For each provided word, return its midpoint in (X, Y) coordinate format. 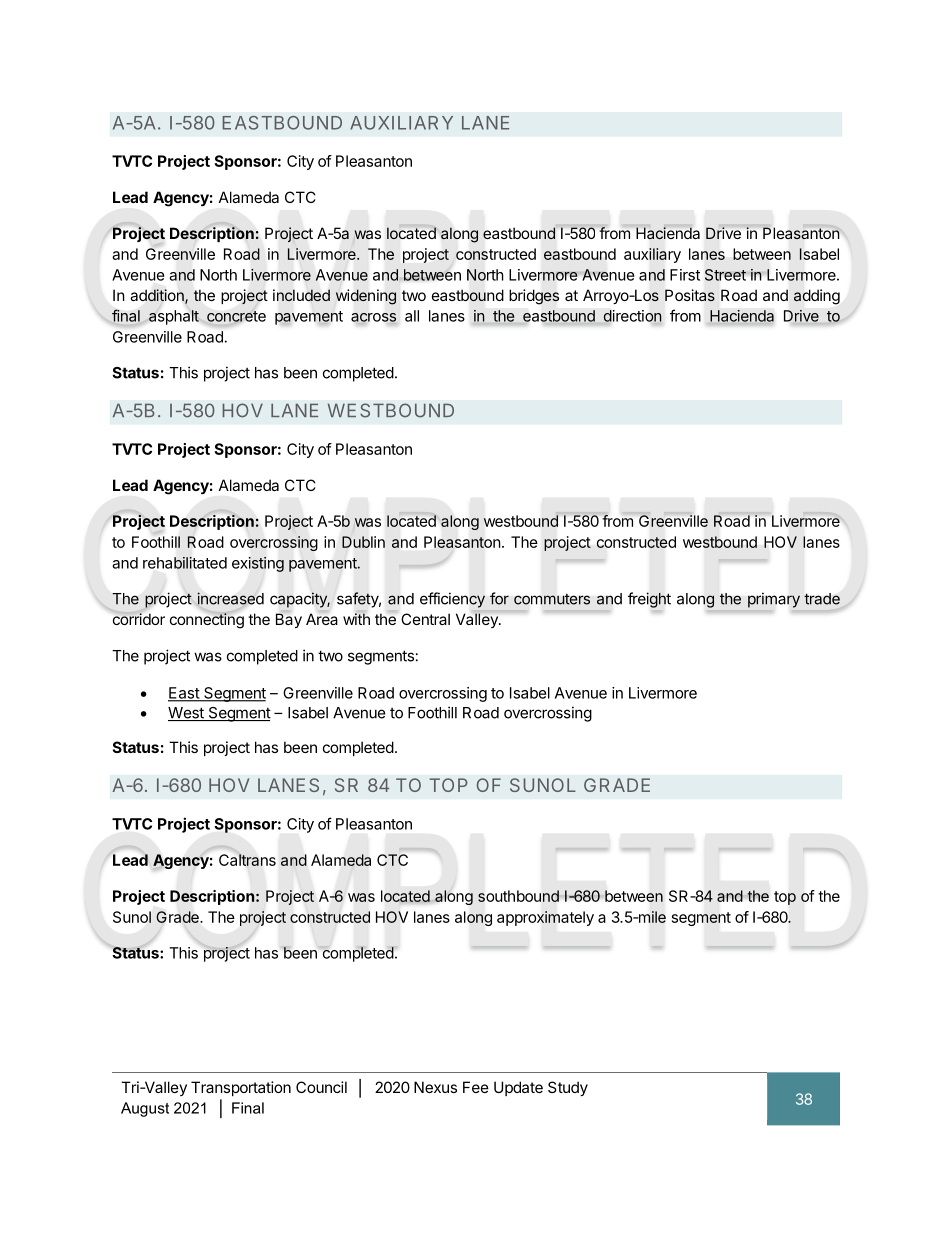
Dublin (363, 542)
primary (774, 600)
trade (822, 599)
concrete (236, 316)
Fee (476, 1087)
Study (568, 1088)
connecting (207, 620)
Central (425, 619)
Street (725, 275)
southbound (519, 896)
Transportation (241, 1088)
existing (258, 564)
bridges (534, 297)
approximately (545, 918)
